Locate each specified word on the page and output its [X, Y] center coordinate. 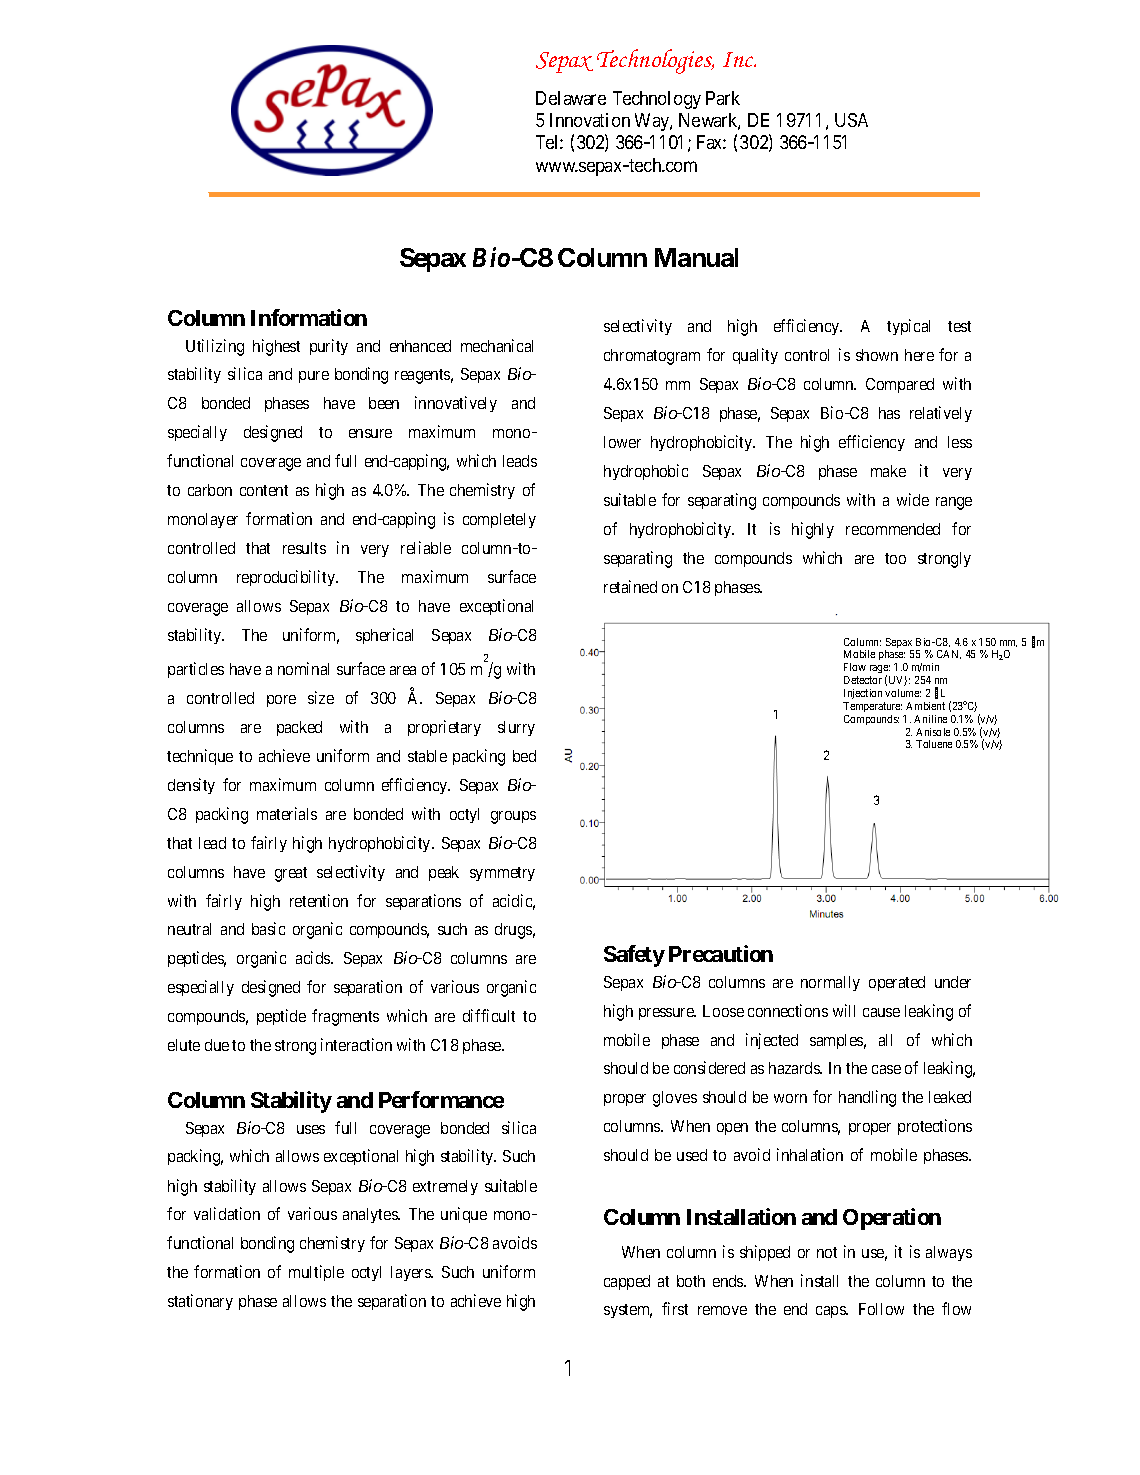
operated [897, 983]
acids [314, 957]
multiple [316, 1273]
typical [908, 327]
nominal [303, 668]
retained [630, 586]
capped [627, 1282]
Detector [863, 680]
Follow [881, 1309]
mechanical [497, 345]
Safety [634, 956]
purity [329, 347]
